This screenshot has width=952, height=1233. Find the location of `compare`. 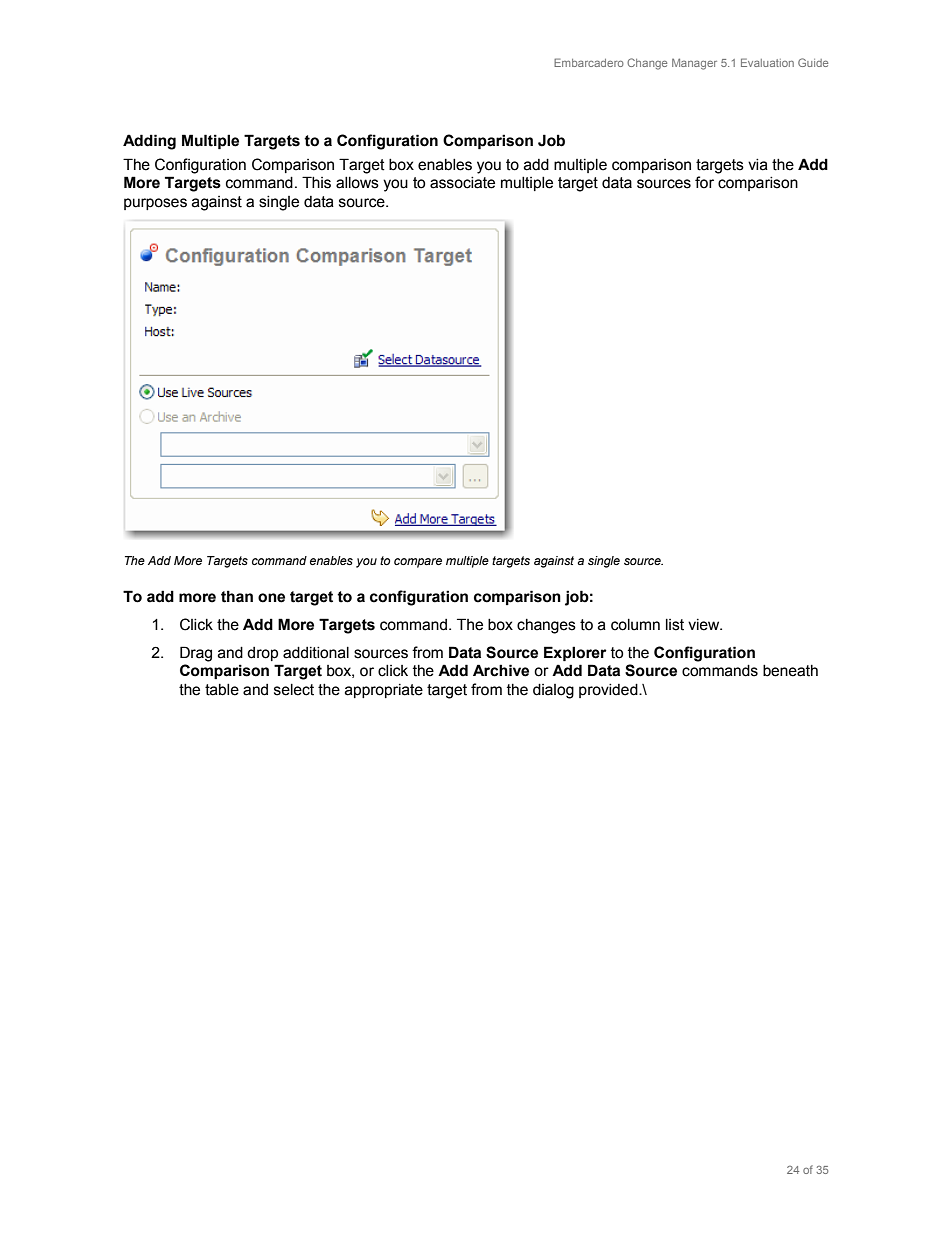

compare is located at coordinates (418, 563).
